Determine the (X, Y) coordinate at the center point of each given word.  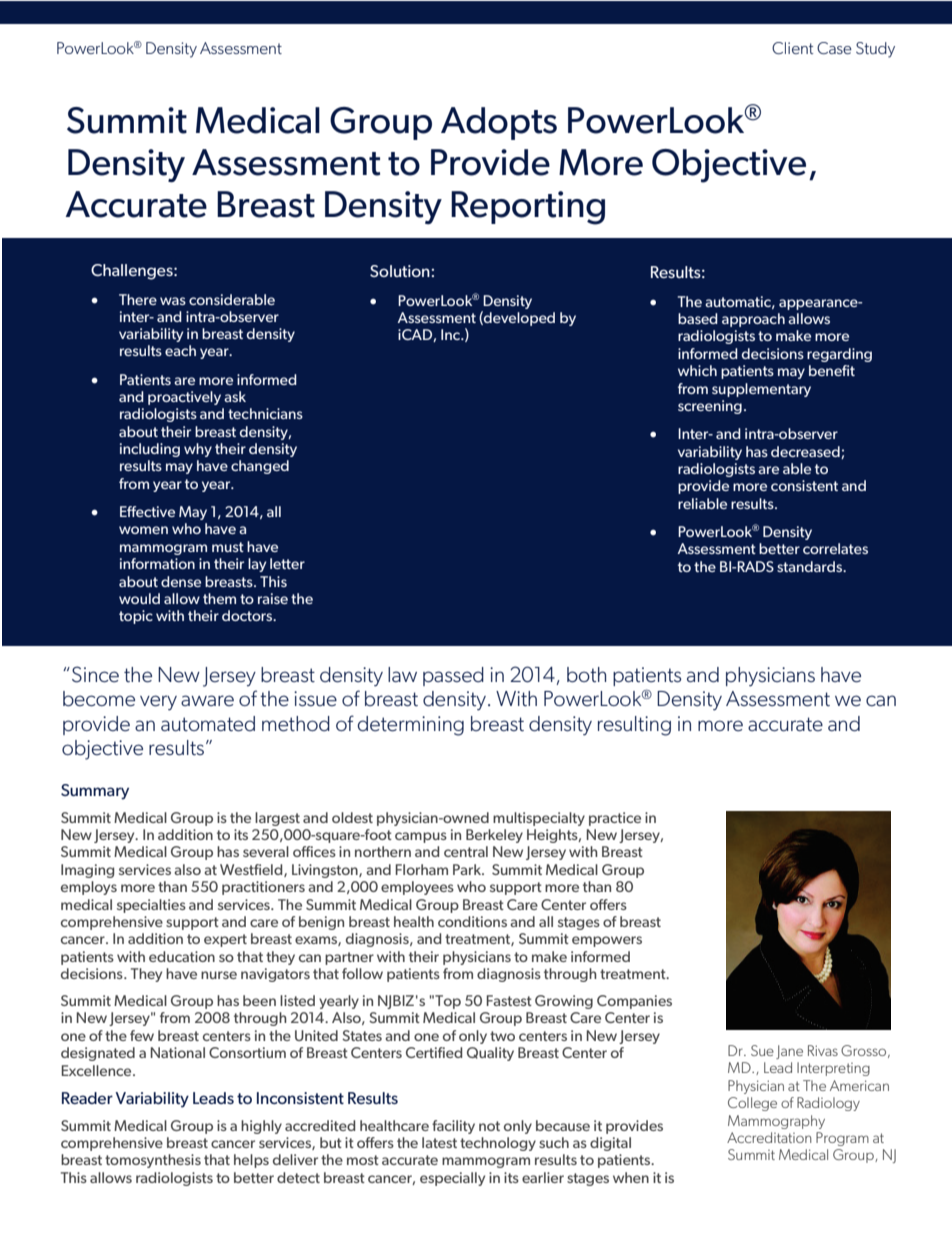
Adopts (499, 123)
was (173, 301)
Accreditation (769, 1137)
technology (498, 1144)
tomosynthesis (153, 1161)
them (219, 598)
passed (453, 676)
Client (792, 48)
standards (811, 566)
